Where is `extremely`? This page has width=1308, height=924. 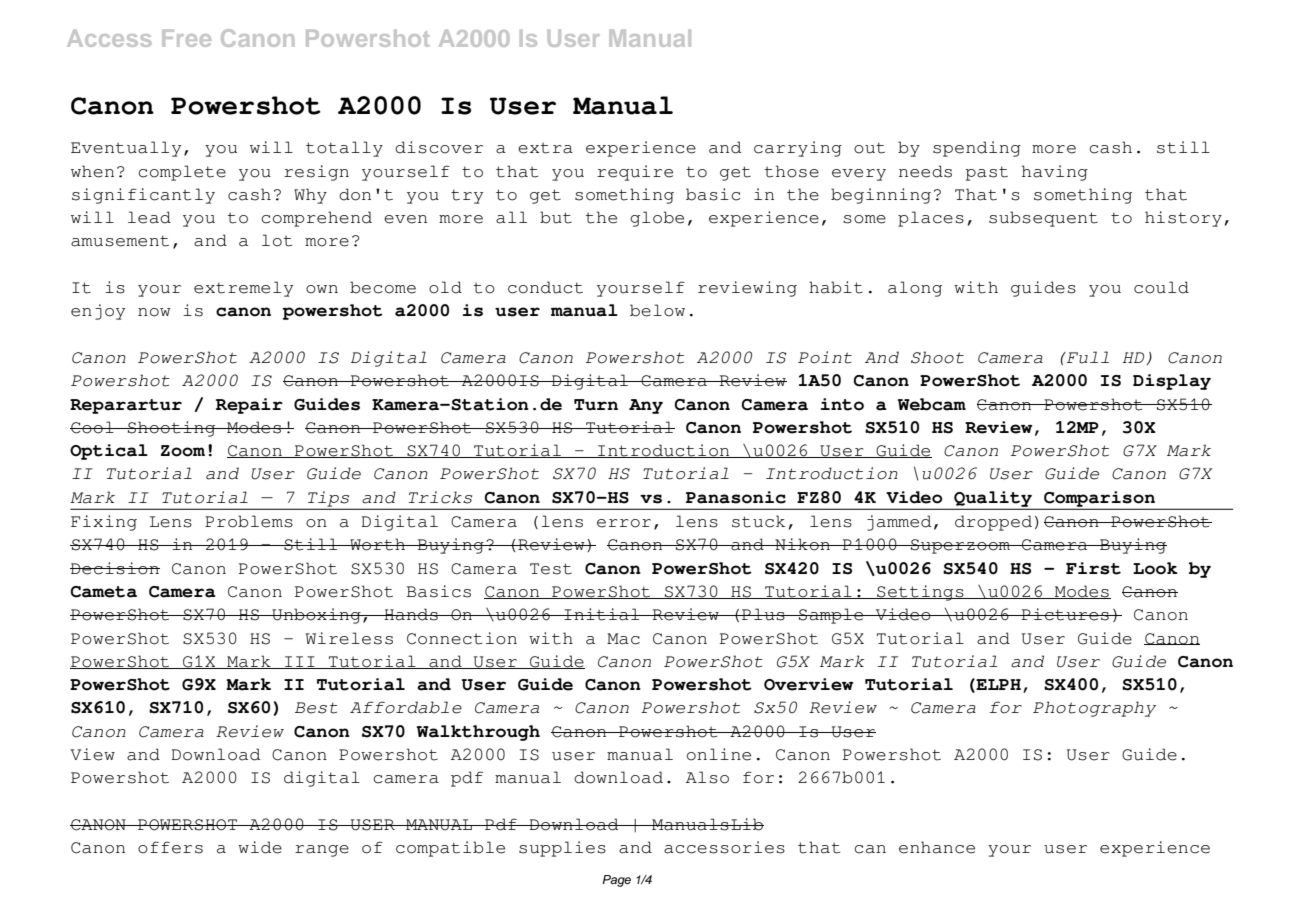 extremely is located at coordinates (243, 289).
